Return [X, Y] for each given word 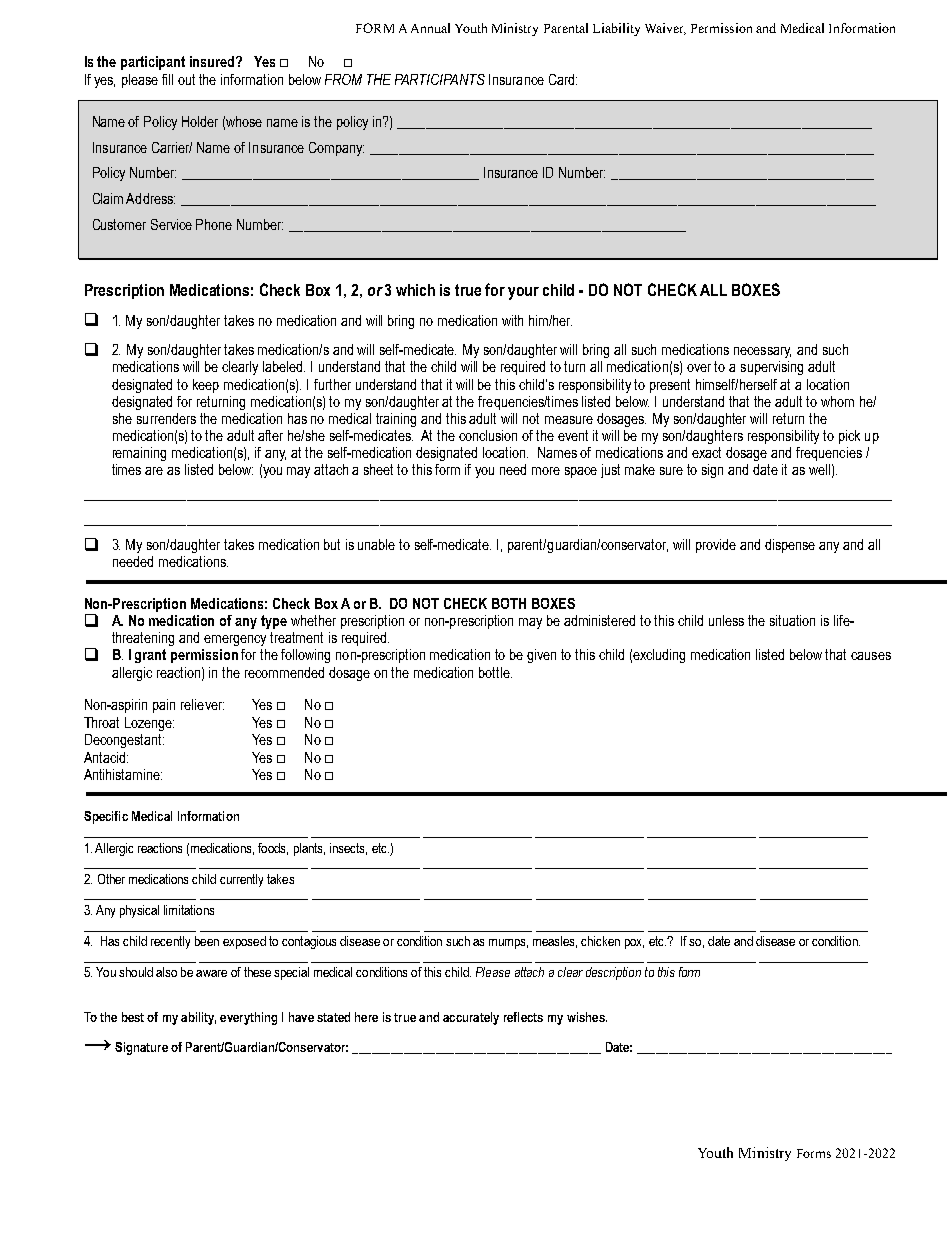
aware [211, 973]
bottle [495, 672]
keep [206, 386]
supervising [772, 368]
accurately [471, 1018]
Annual [430, 28]
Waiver [665, 29]
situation [792, 620]
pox [634, 944]
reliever [202, 704]
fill [167, 79]
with [512, 320]
